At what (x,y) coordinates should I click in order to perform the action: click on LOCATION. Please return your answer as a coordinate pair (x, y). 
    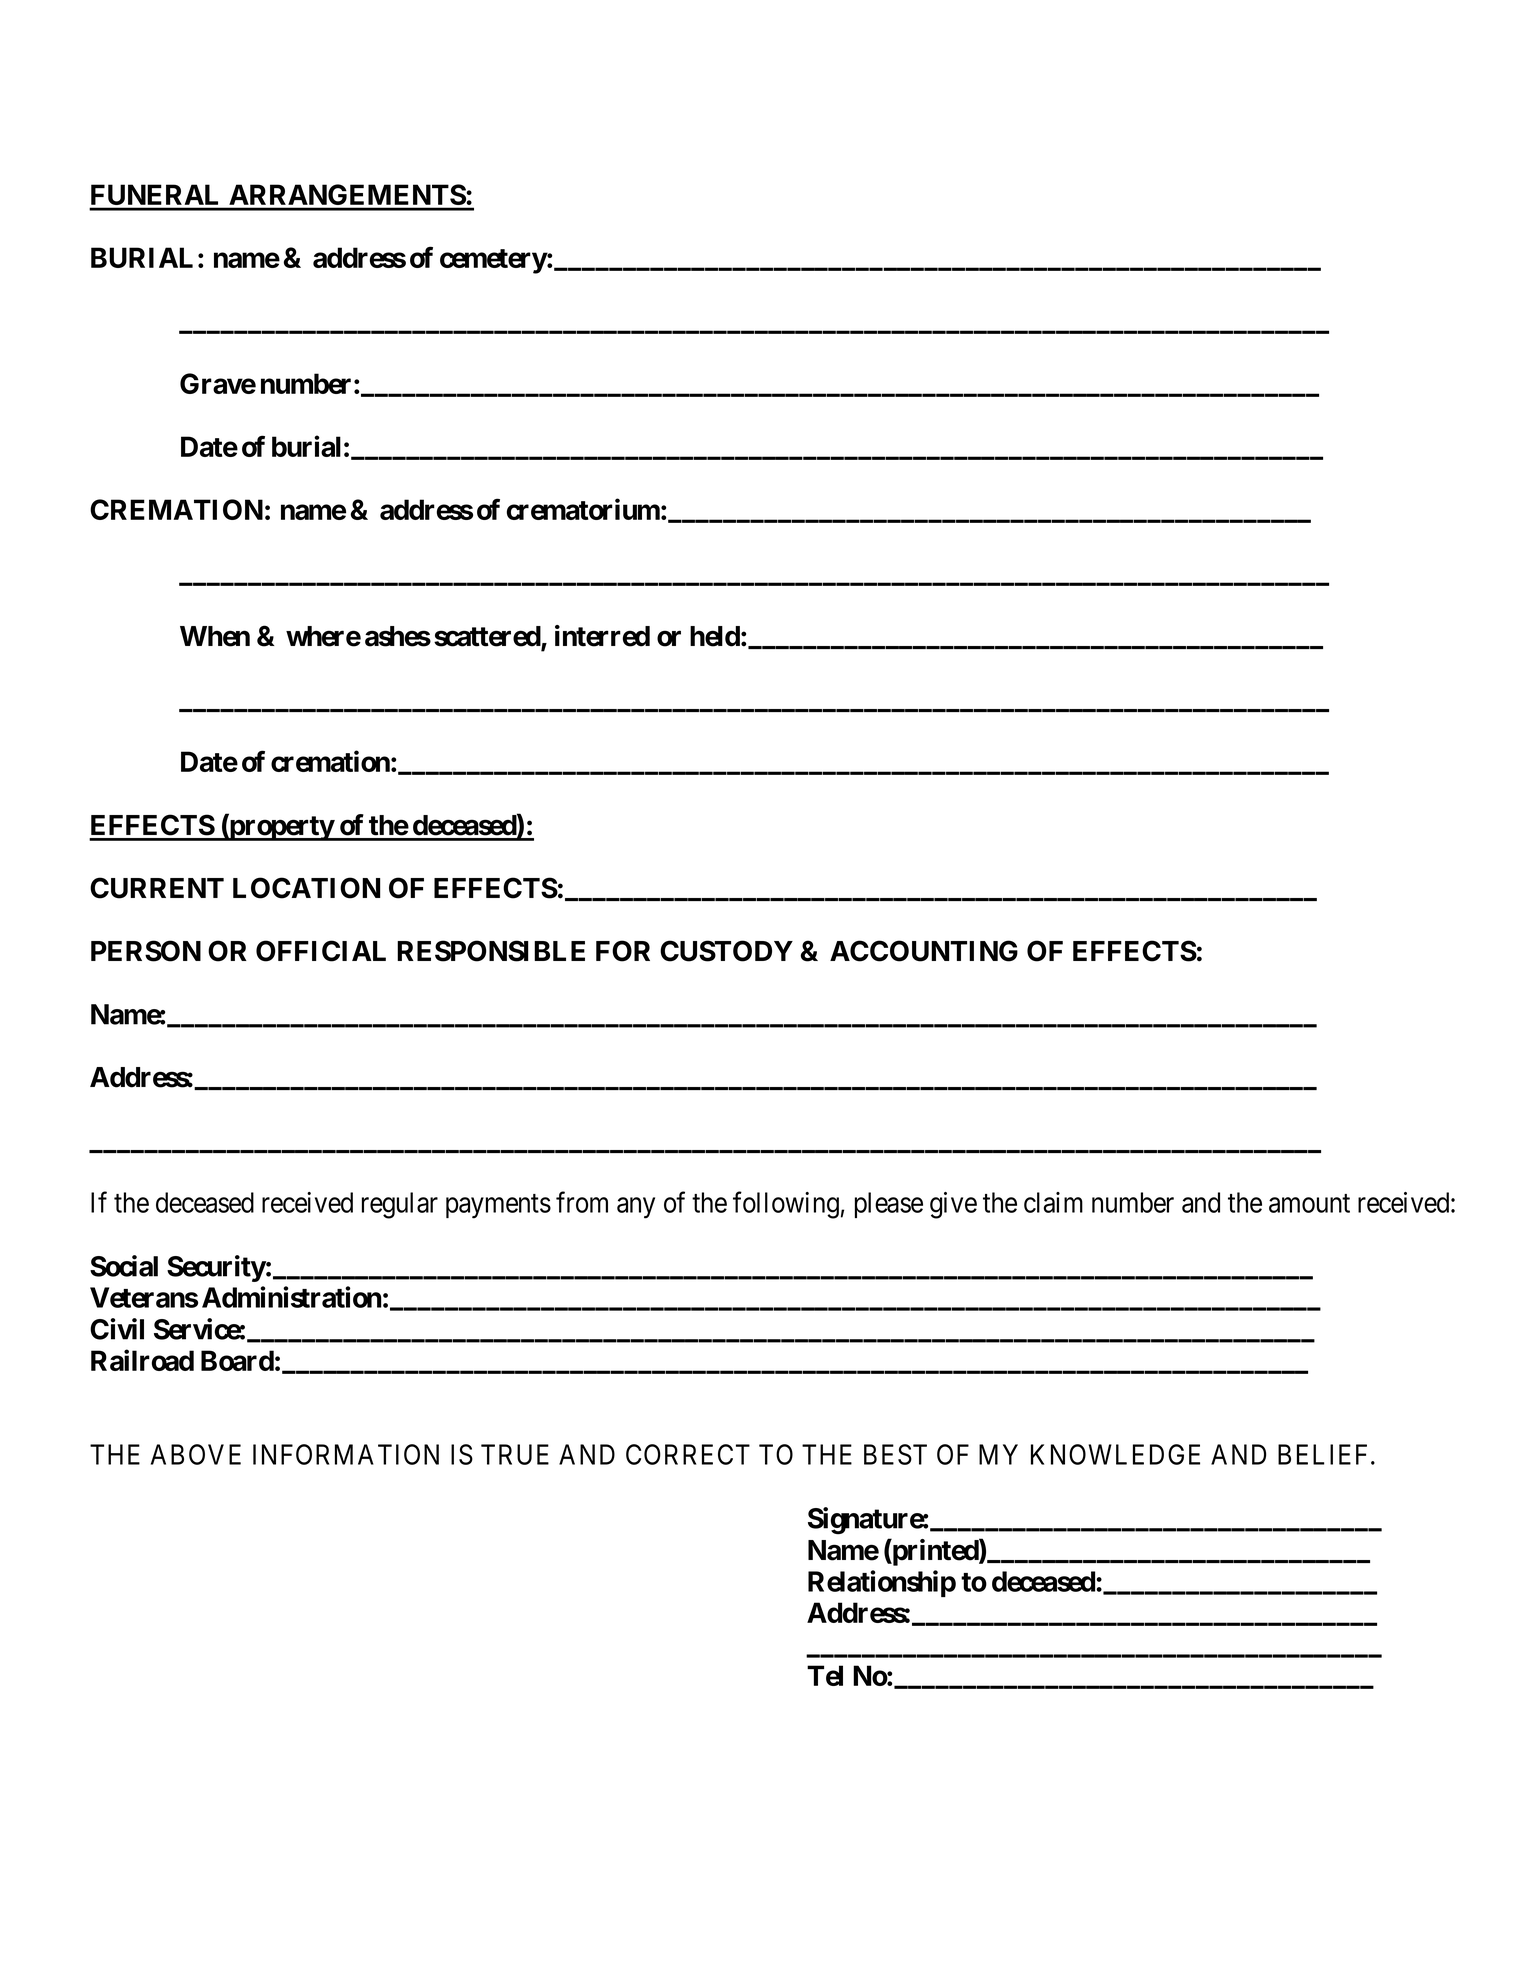
    Looking at the image, I should click on (306, 888).
